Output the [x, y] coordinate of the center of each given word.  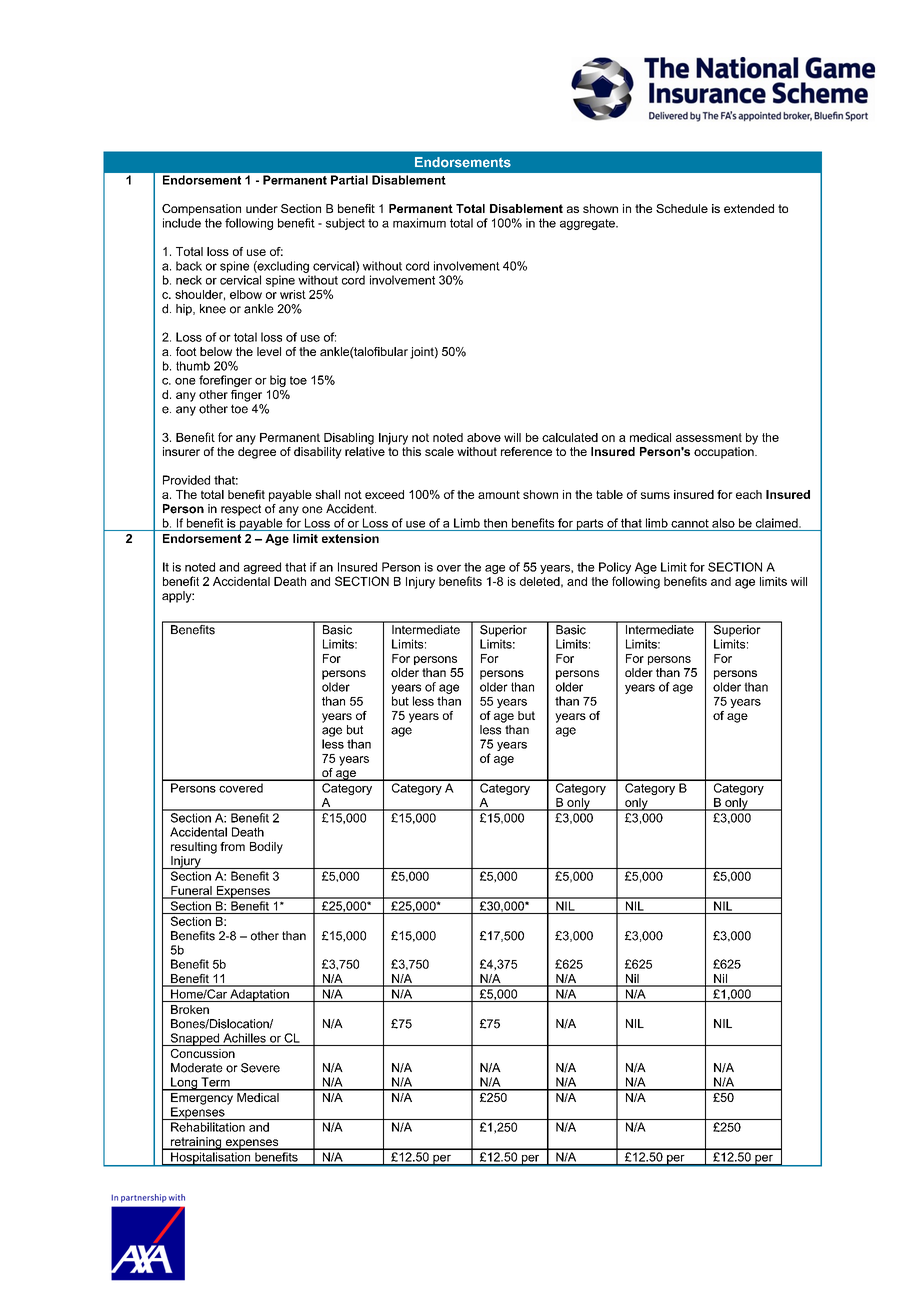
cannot [690, 523]
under [262, 208]
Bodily [266, 848]
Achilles [244, 1038]
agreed [262, 568]
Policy [615, 569]
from [232, 846]
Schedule [682, 208]
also [723, 523]
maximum [419, 223]
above [484, 437]
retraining [196, 1143]
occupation [725, 453]
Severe [260, 1068]
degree [257, 453]
